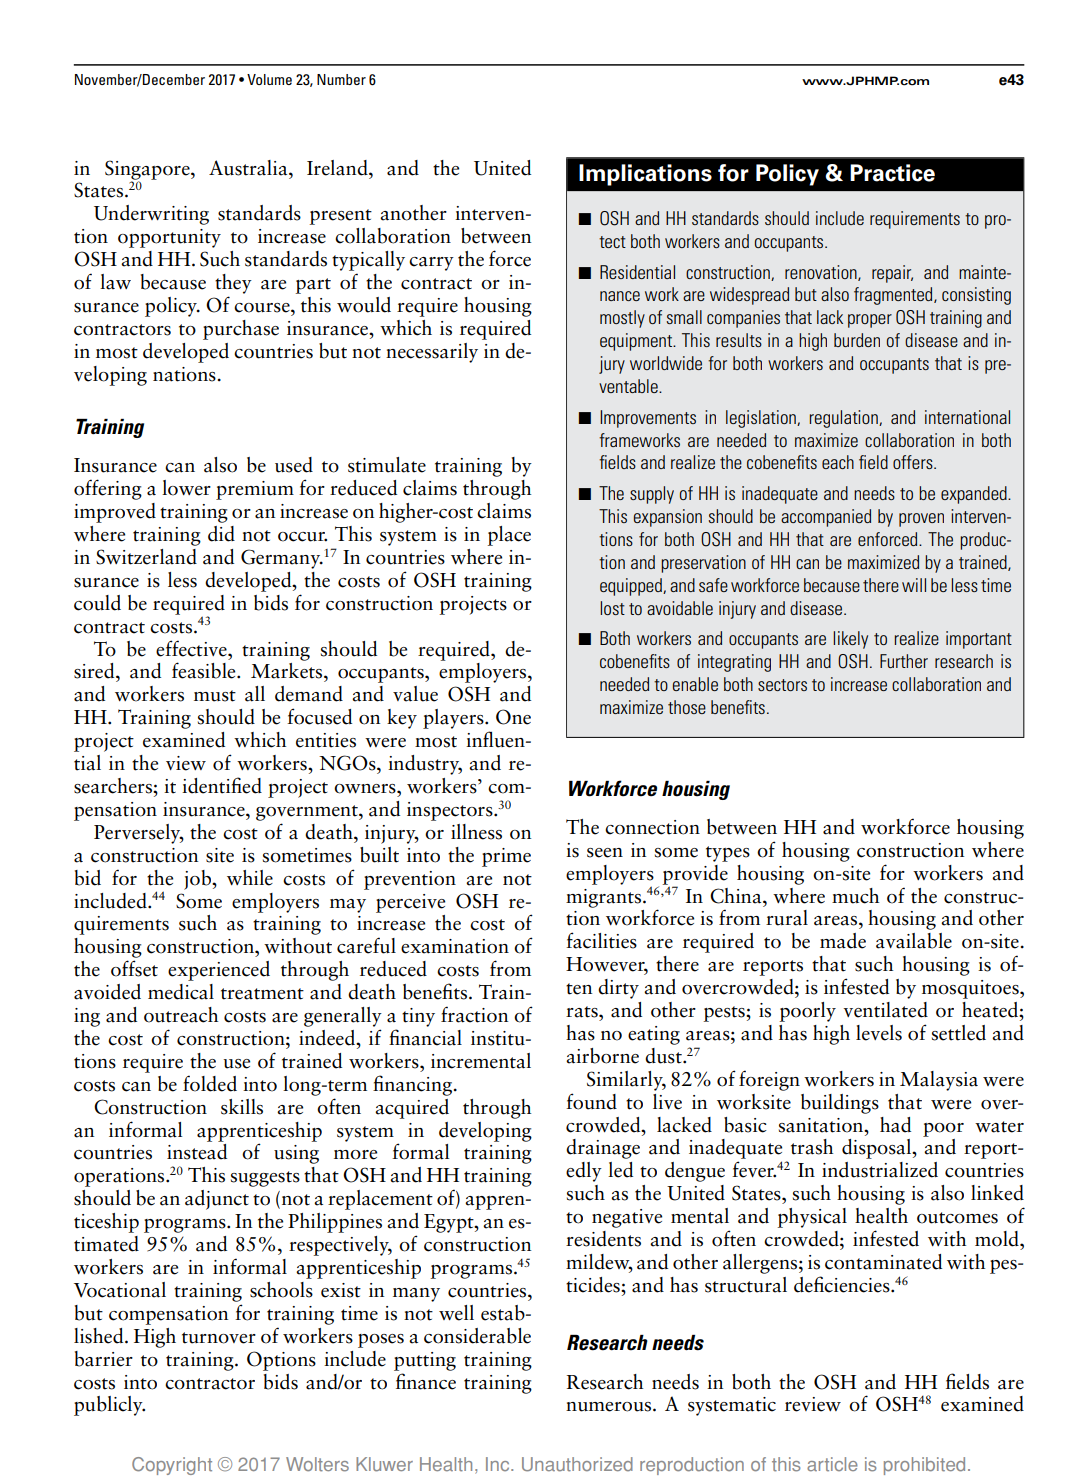 This image has height=1483, width=1069. I want to click on Practice, so click(892, 173).
